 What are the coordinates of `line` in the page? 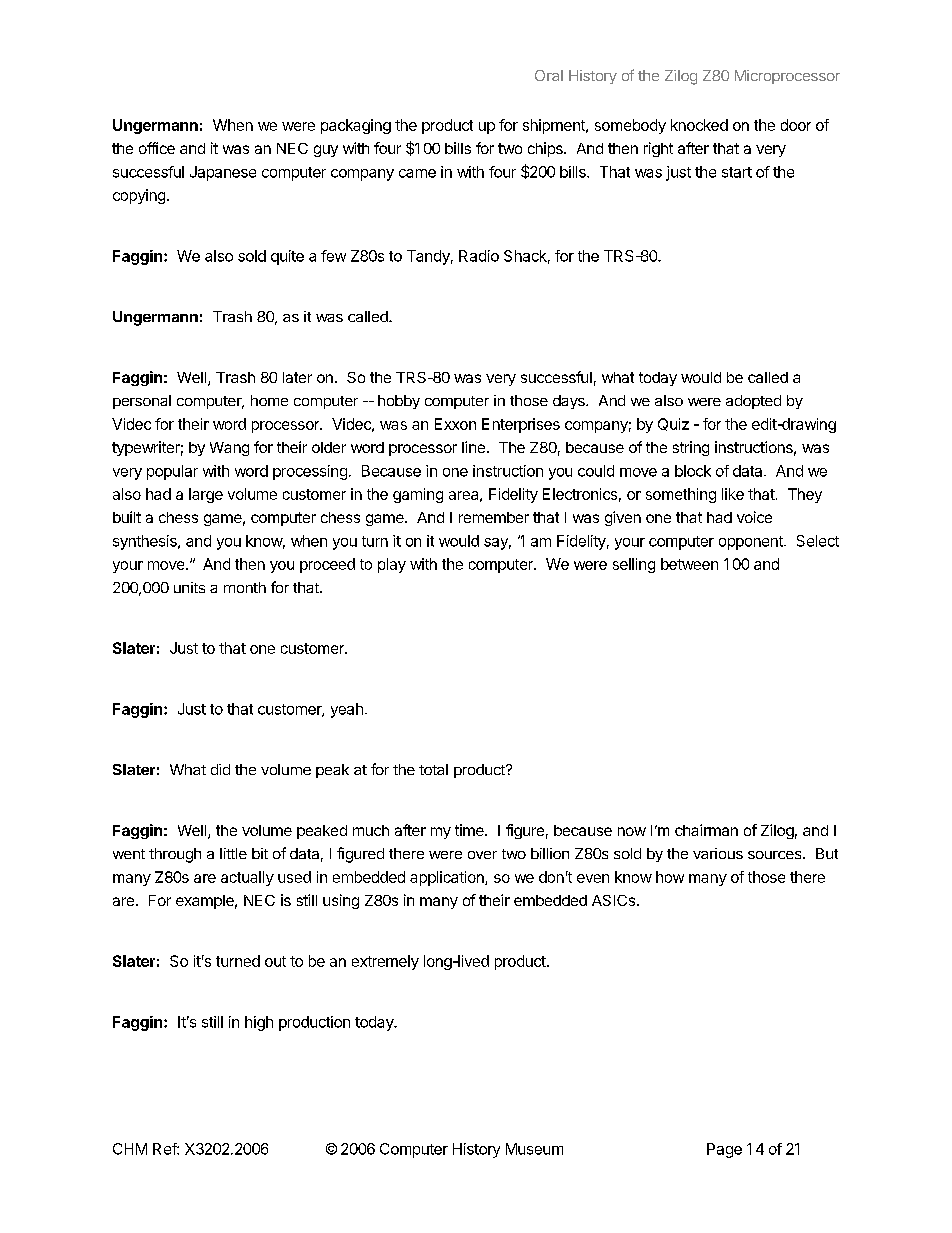 It's located at (473, 447).
